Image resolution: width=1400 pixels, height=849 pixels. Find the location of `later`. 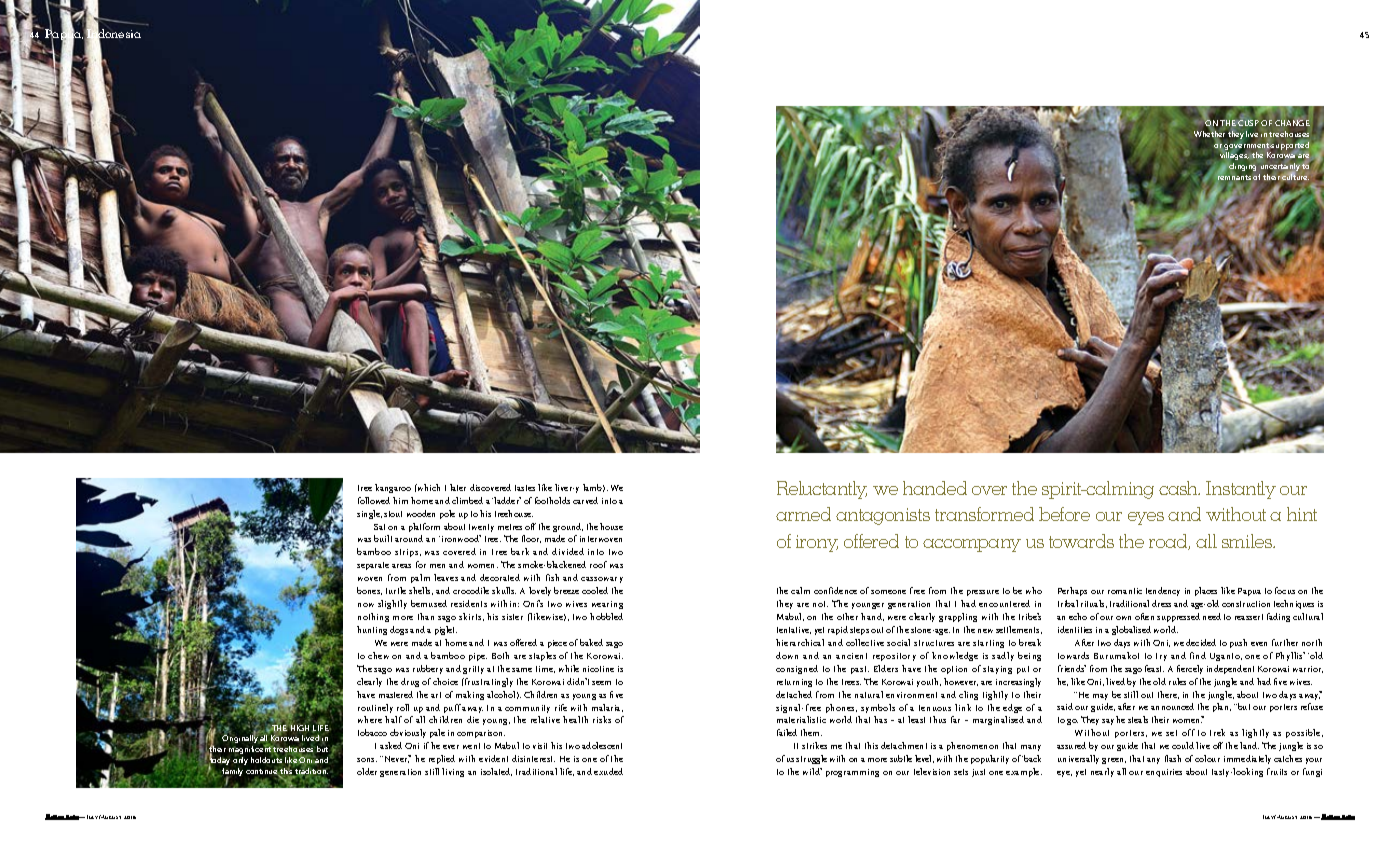

later is located at coordinates (458, 487).
